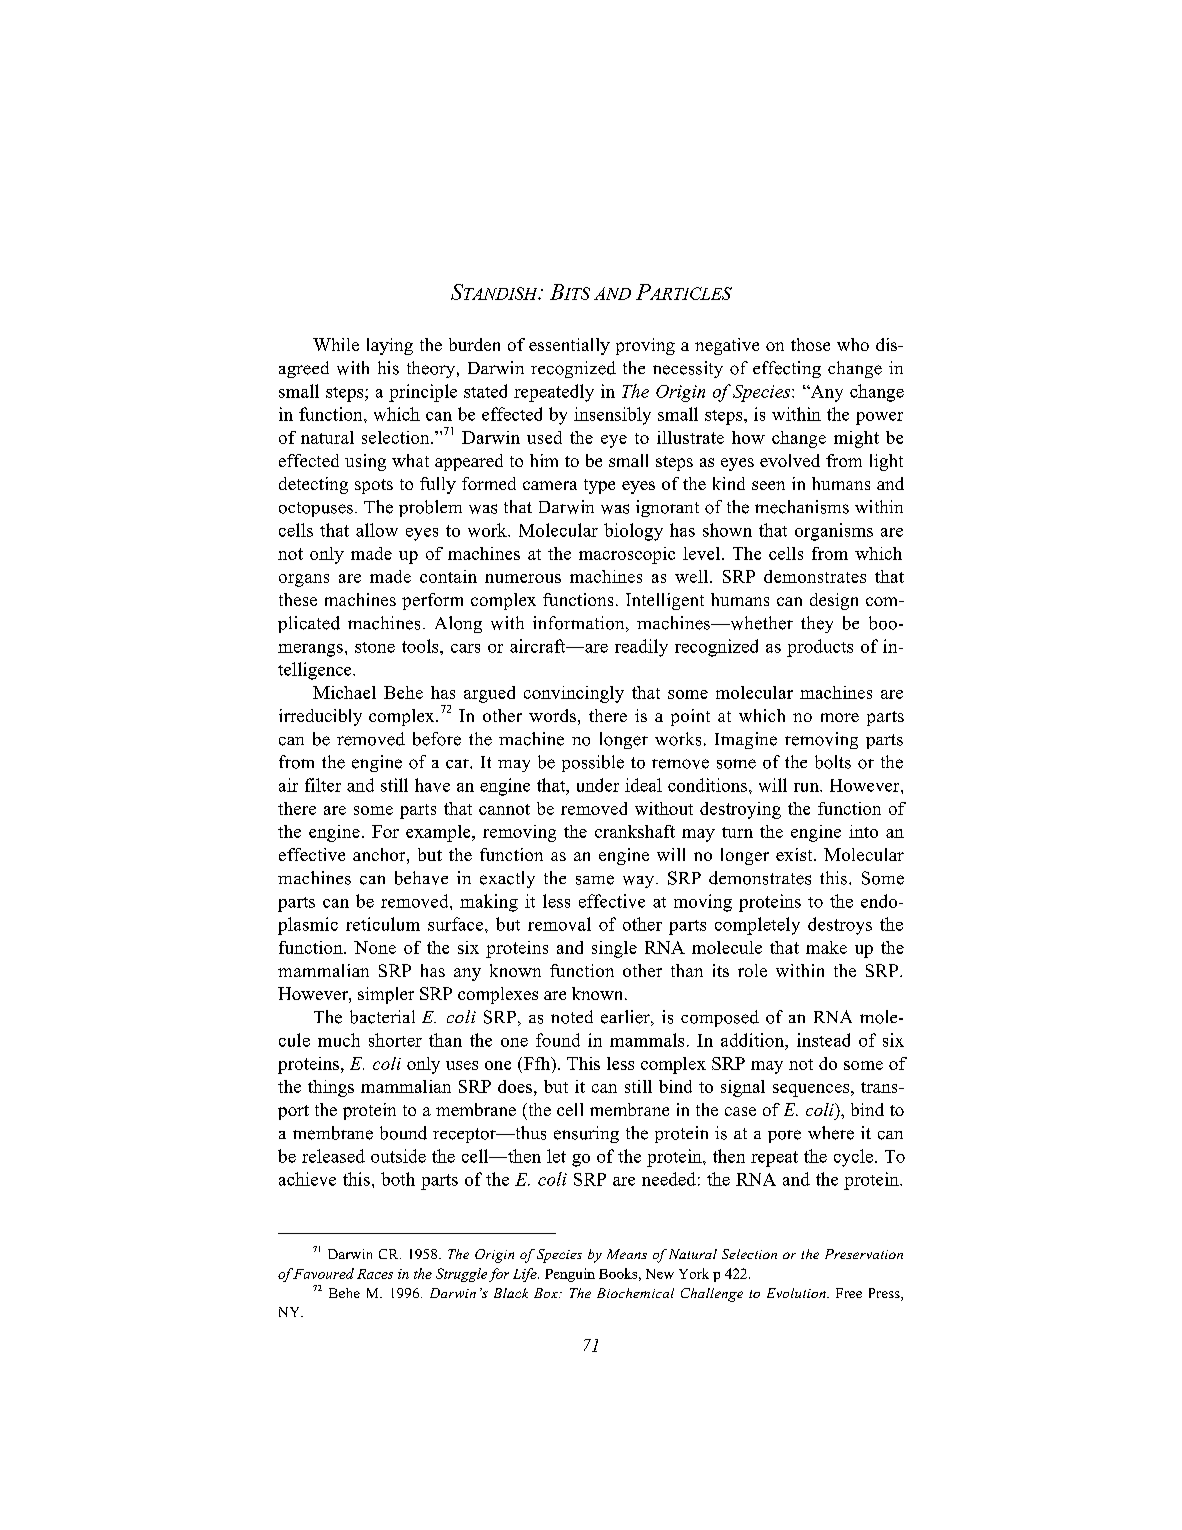  I want to click on effecting, so click(787, 369).
